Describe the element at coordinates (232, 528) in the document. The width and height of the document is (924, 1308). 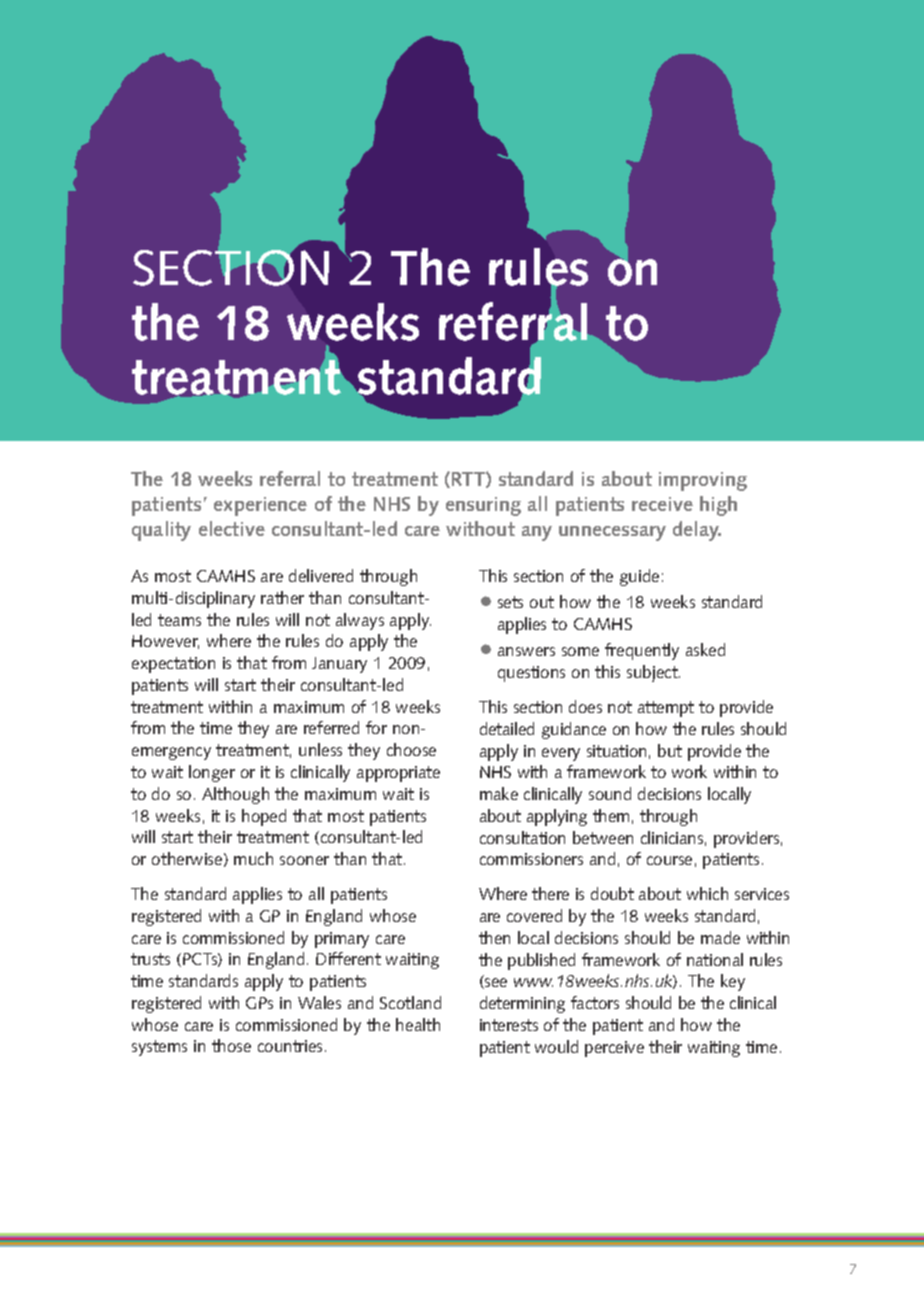
I see `elective` at that location.
